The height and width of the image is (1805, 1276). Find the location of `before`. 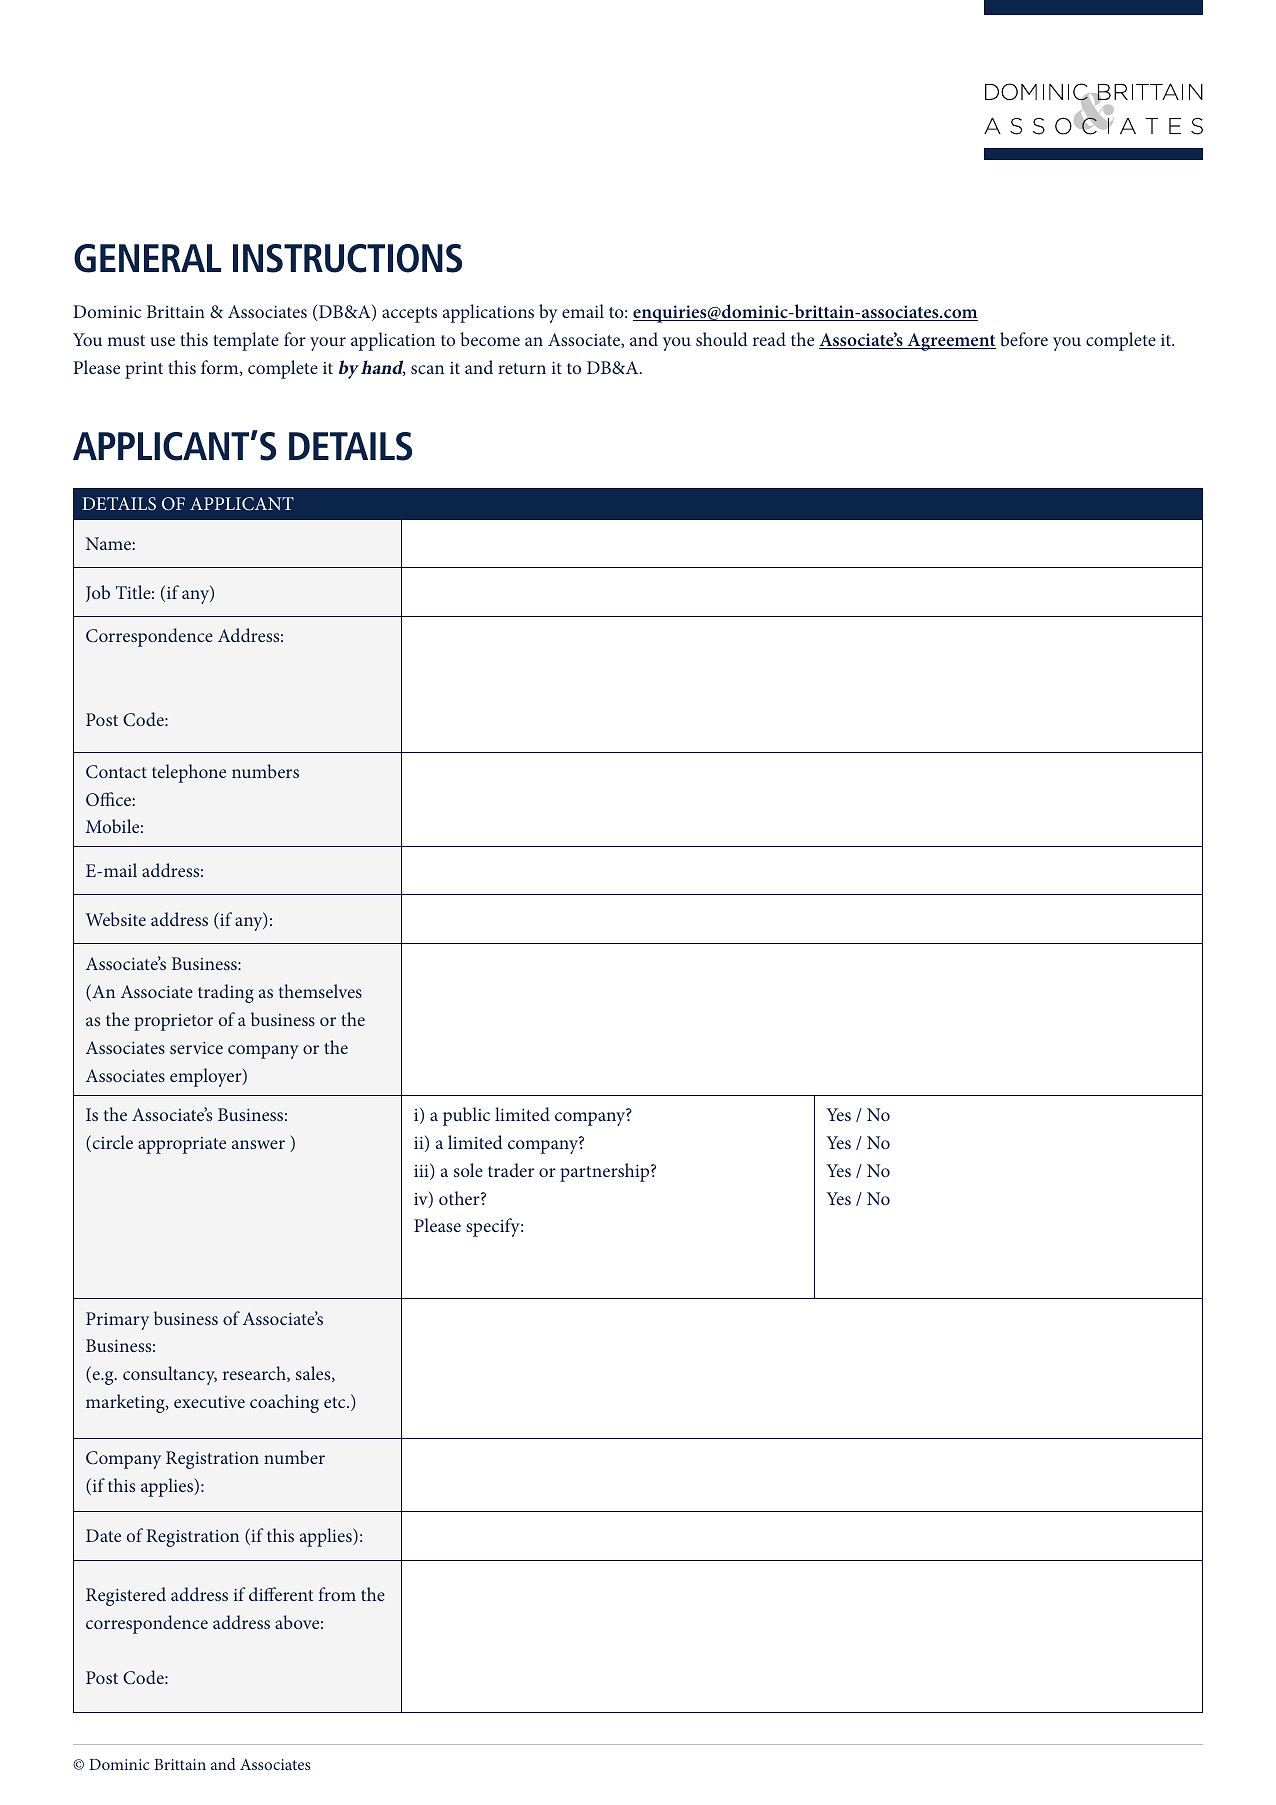

before is located at coordinates (1024, 339).
